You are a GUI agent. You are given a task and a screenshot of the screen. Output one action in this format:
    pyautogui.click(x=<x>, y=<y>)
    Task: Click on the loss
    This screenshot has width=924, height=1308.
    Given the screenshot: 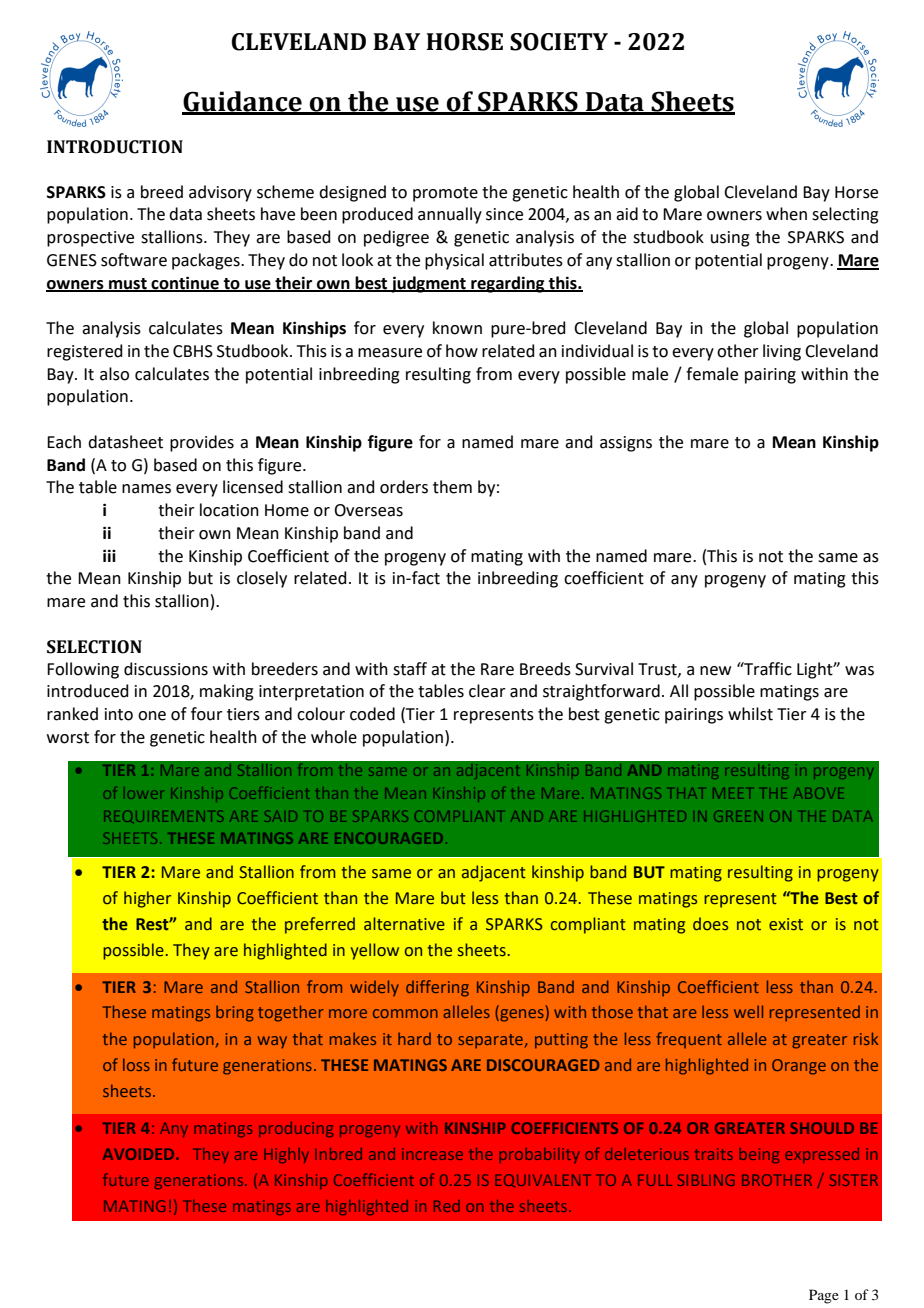 What is the action you would take?
    pyautogui.click(x=136, y=1064)
